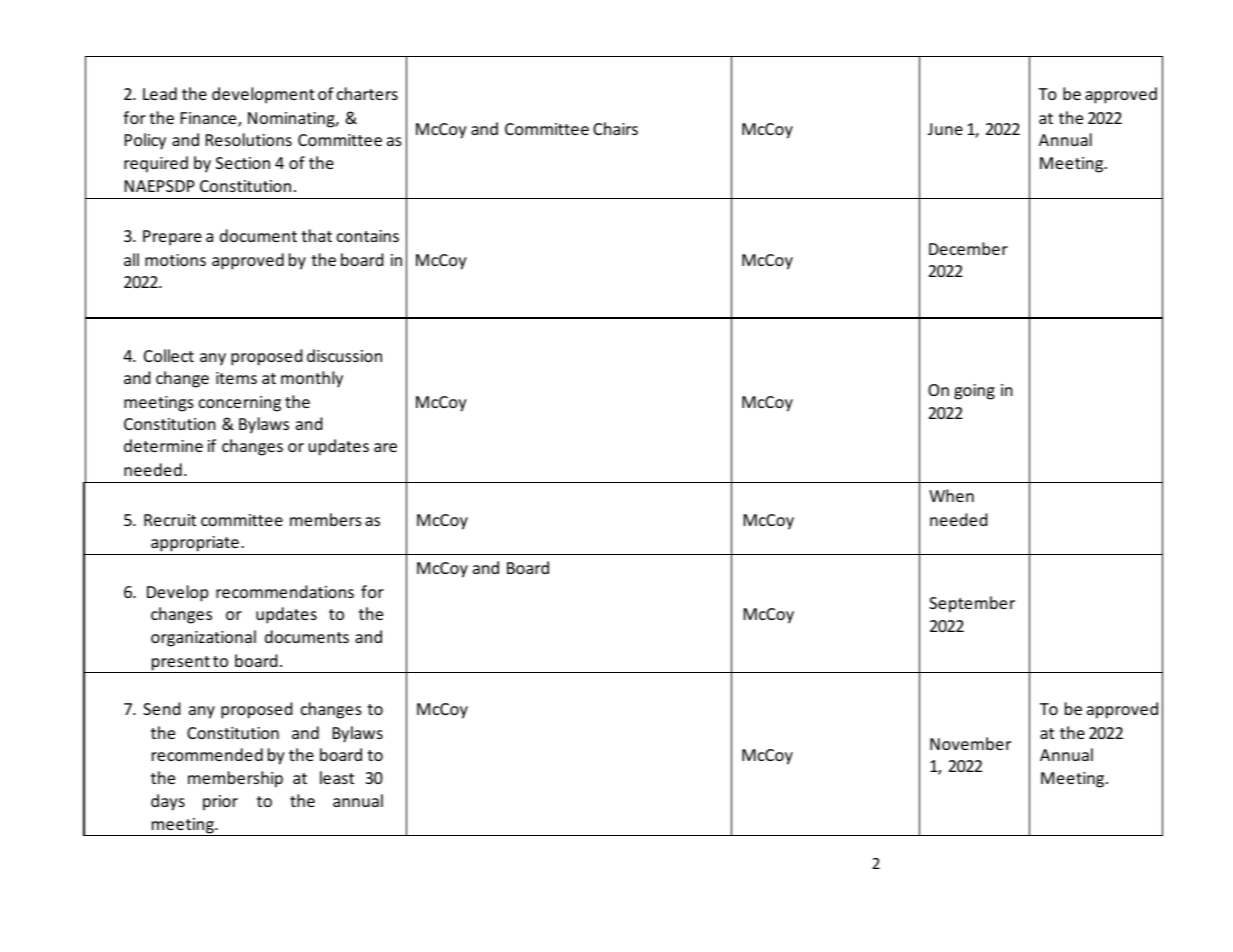 Image resolution: width=1233 pixels, height=952 pixels. I want to click on organizational, so click(203, 638).
